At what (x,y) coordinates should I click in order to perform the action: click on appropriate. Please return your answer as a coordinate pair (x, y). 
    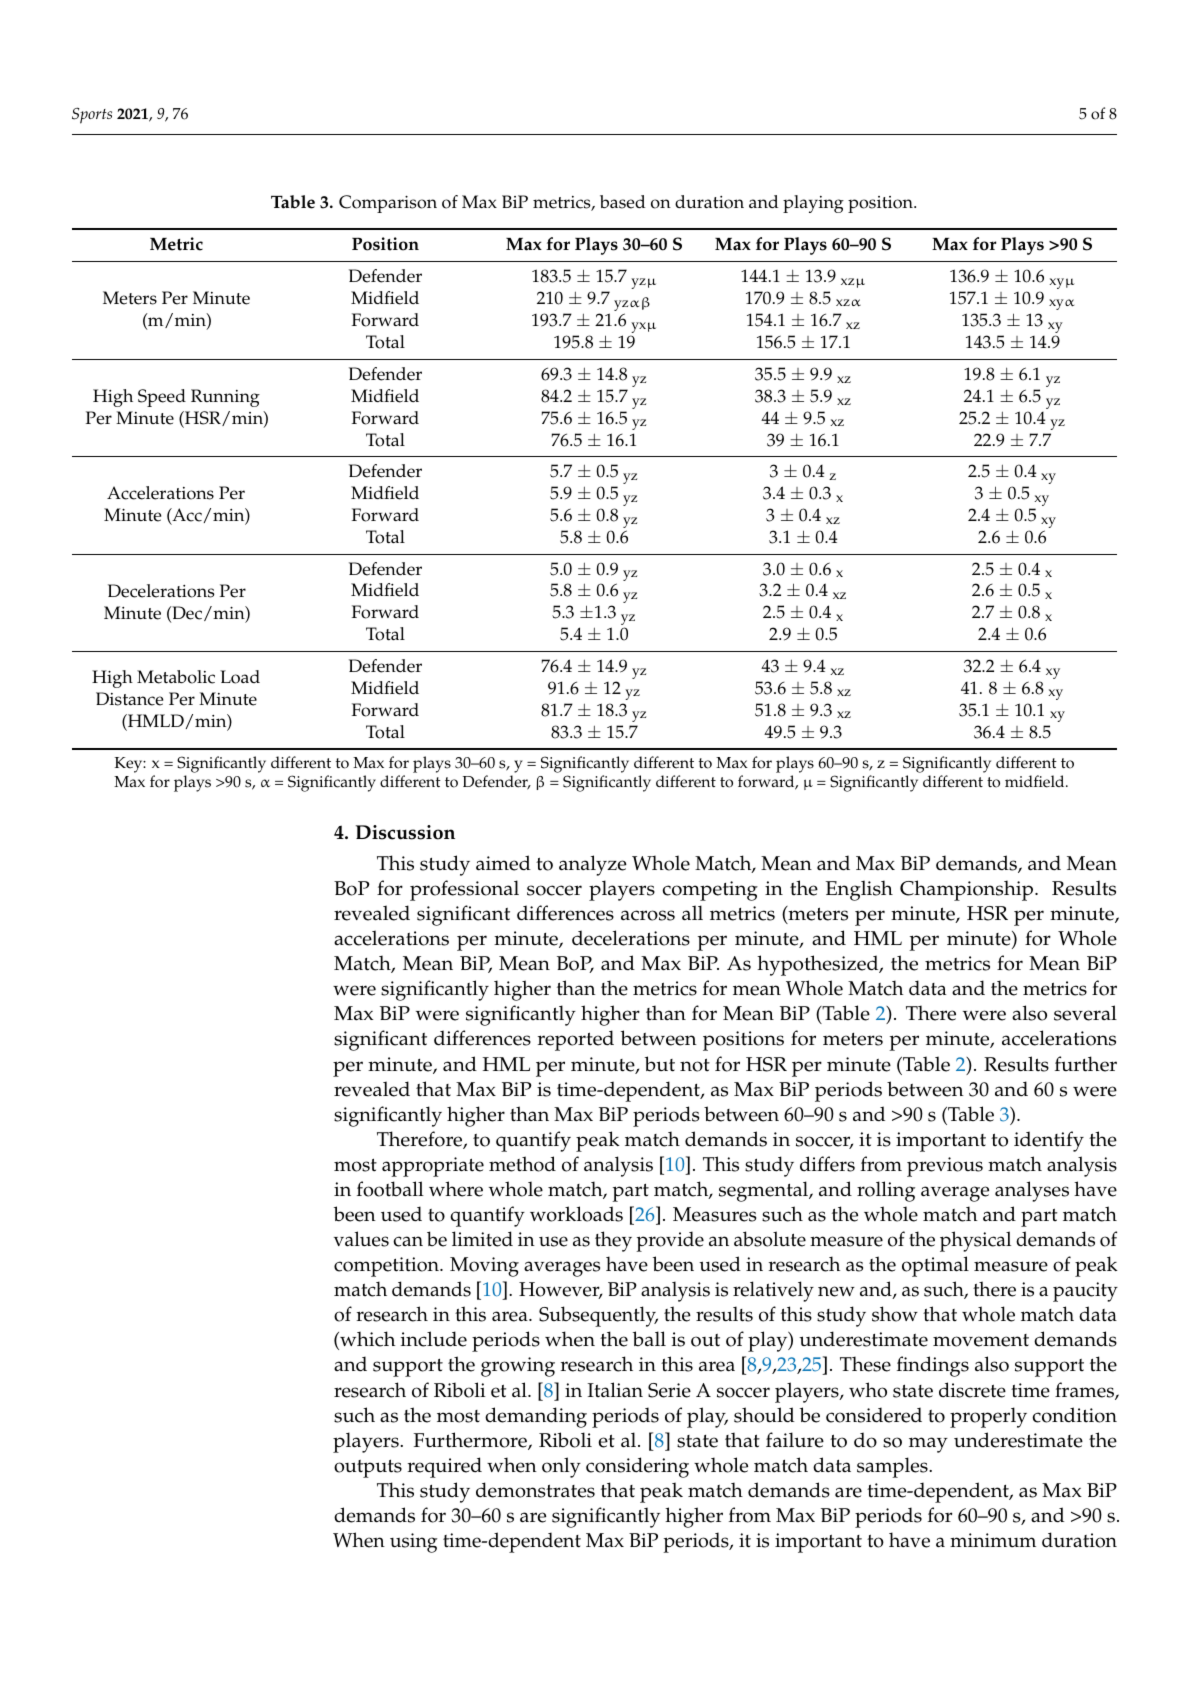
    Looking at the image, I should click on (433, 1167).
